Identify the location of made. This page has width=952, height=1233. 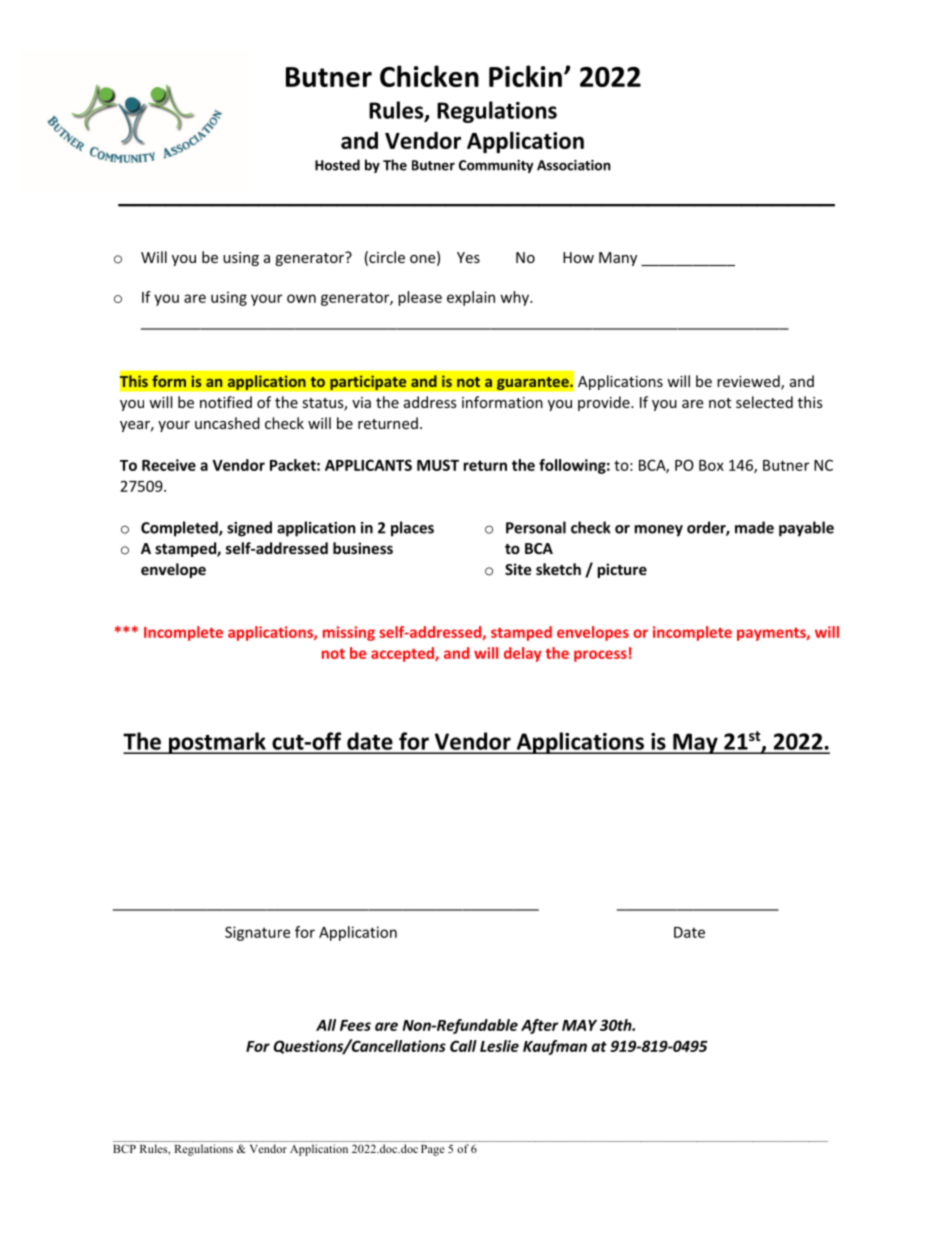
(754, 527).
